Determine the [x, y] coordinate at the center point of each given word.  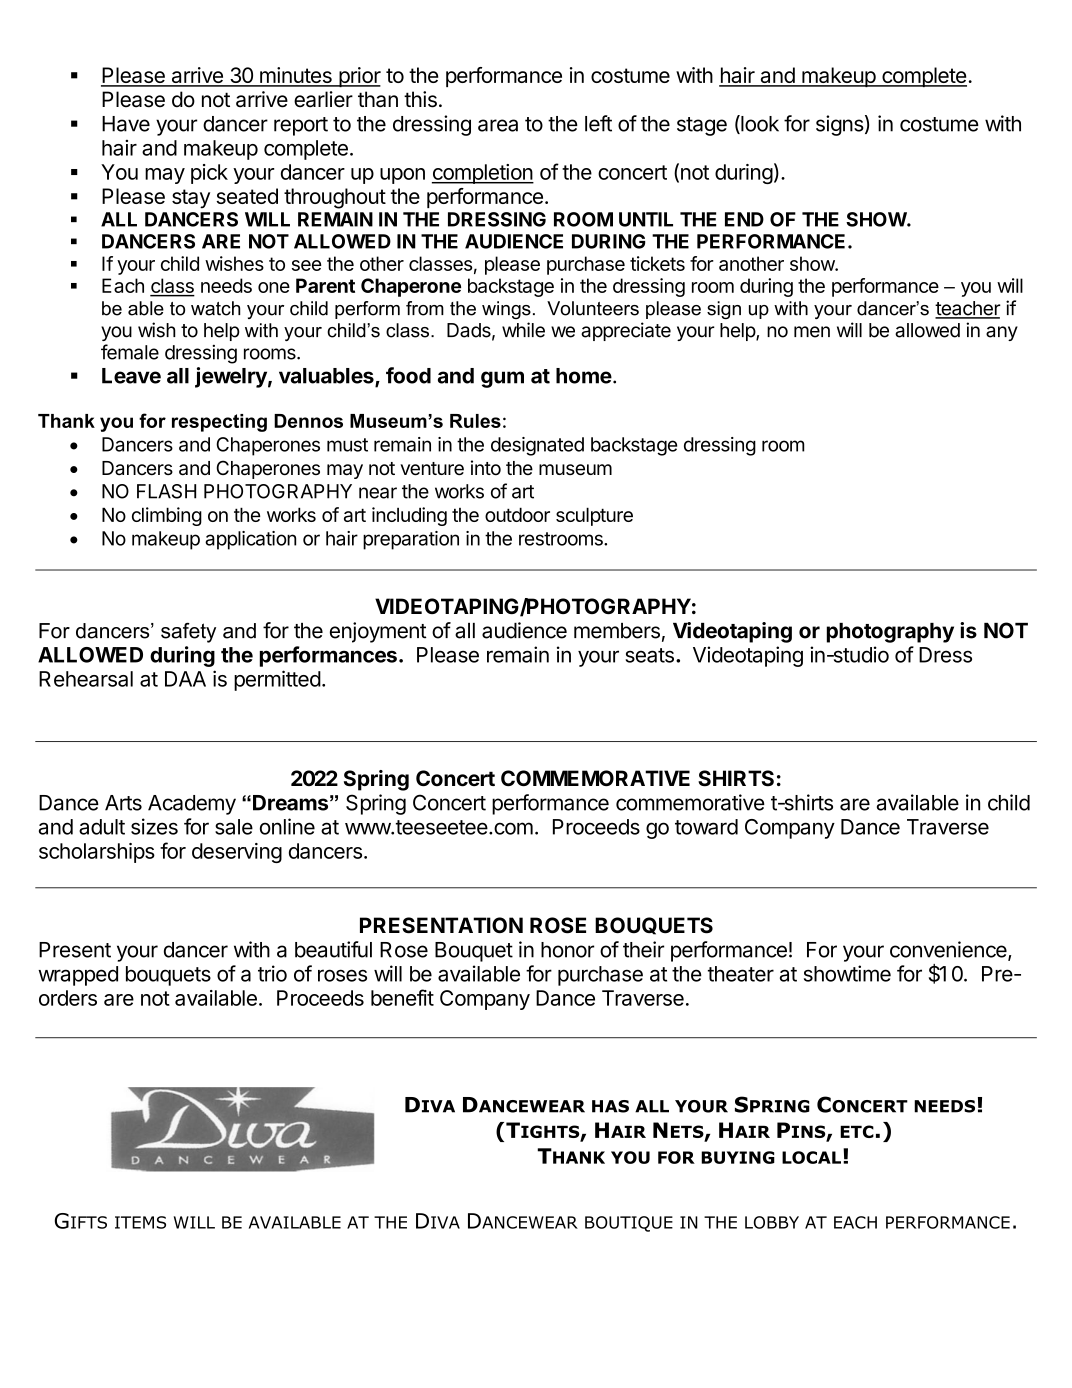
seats [649, 655]
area [498, 125]
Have [126, 124]
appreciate [626, 331]
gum [502, 379]
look [759, 124]
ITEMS [140, 1222]
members [617, 631]
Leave [131, 376]
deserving [237, 853]
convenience [949, 950]
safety [188, 633]
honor [568, 950]
